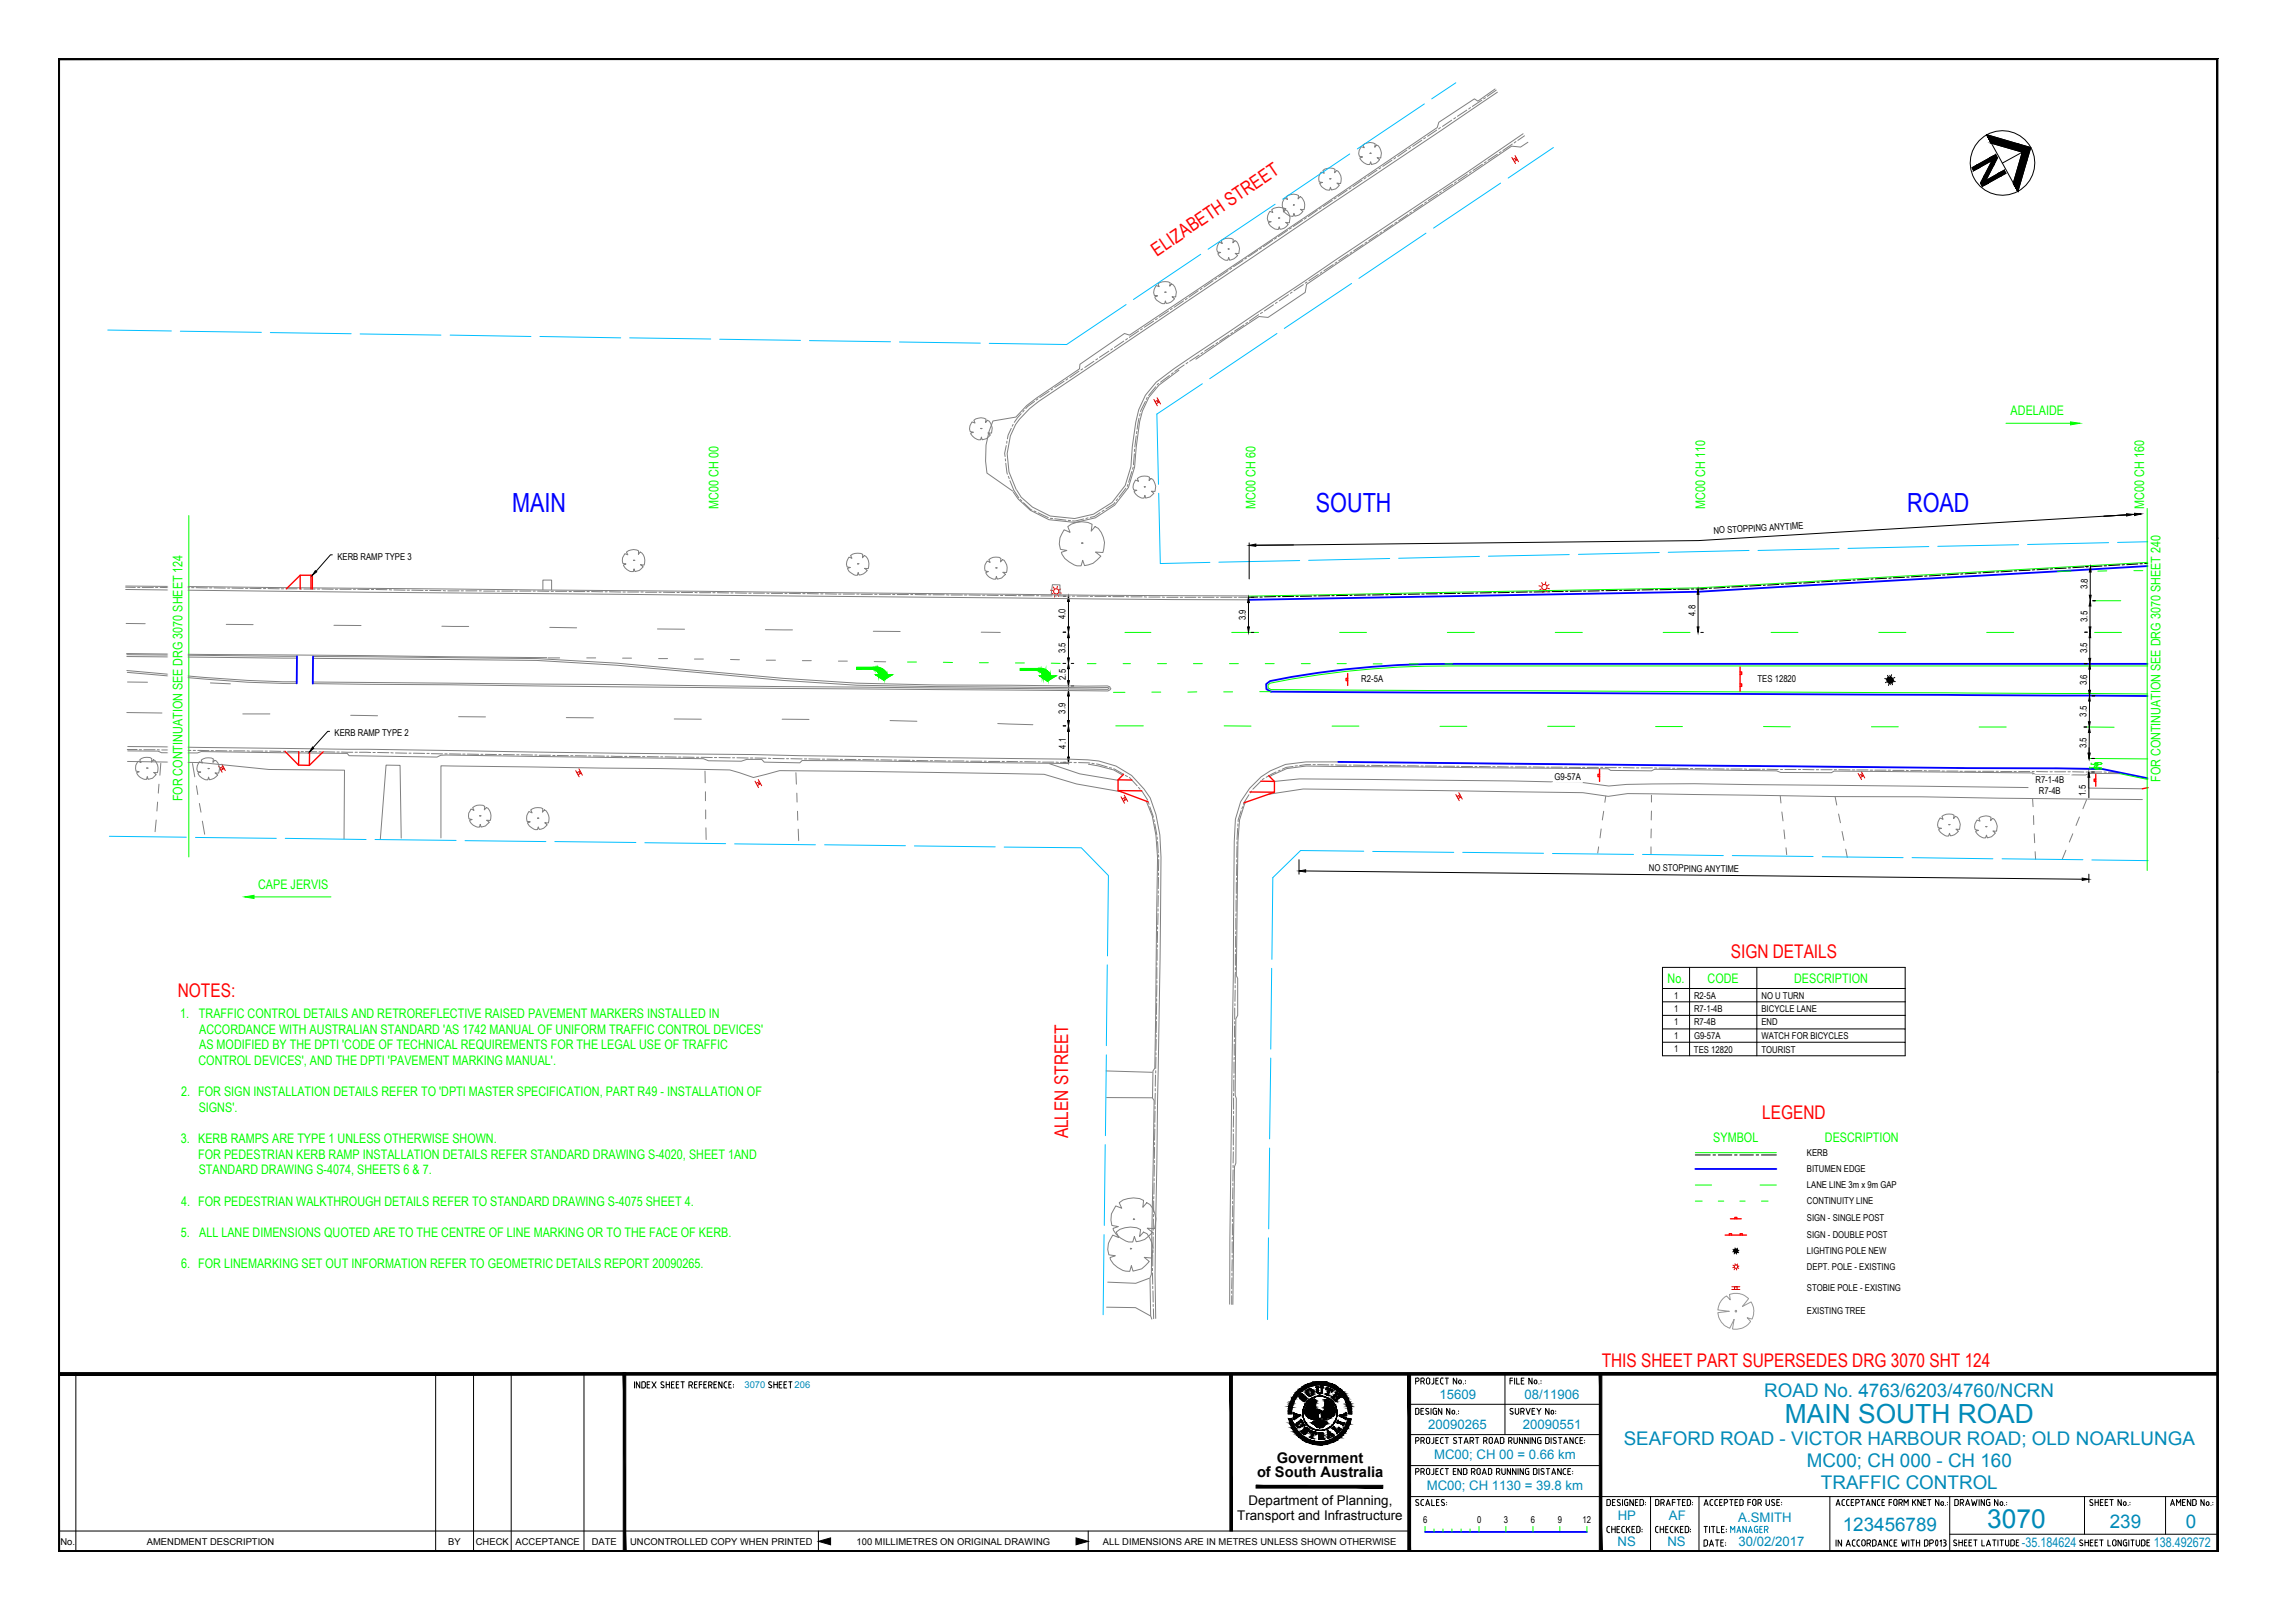 This image has height=1611, width=2279. Describe the element at coordinates (617, 1013) in the image. I see `MARKERS` at that location.
